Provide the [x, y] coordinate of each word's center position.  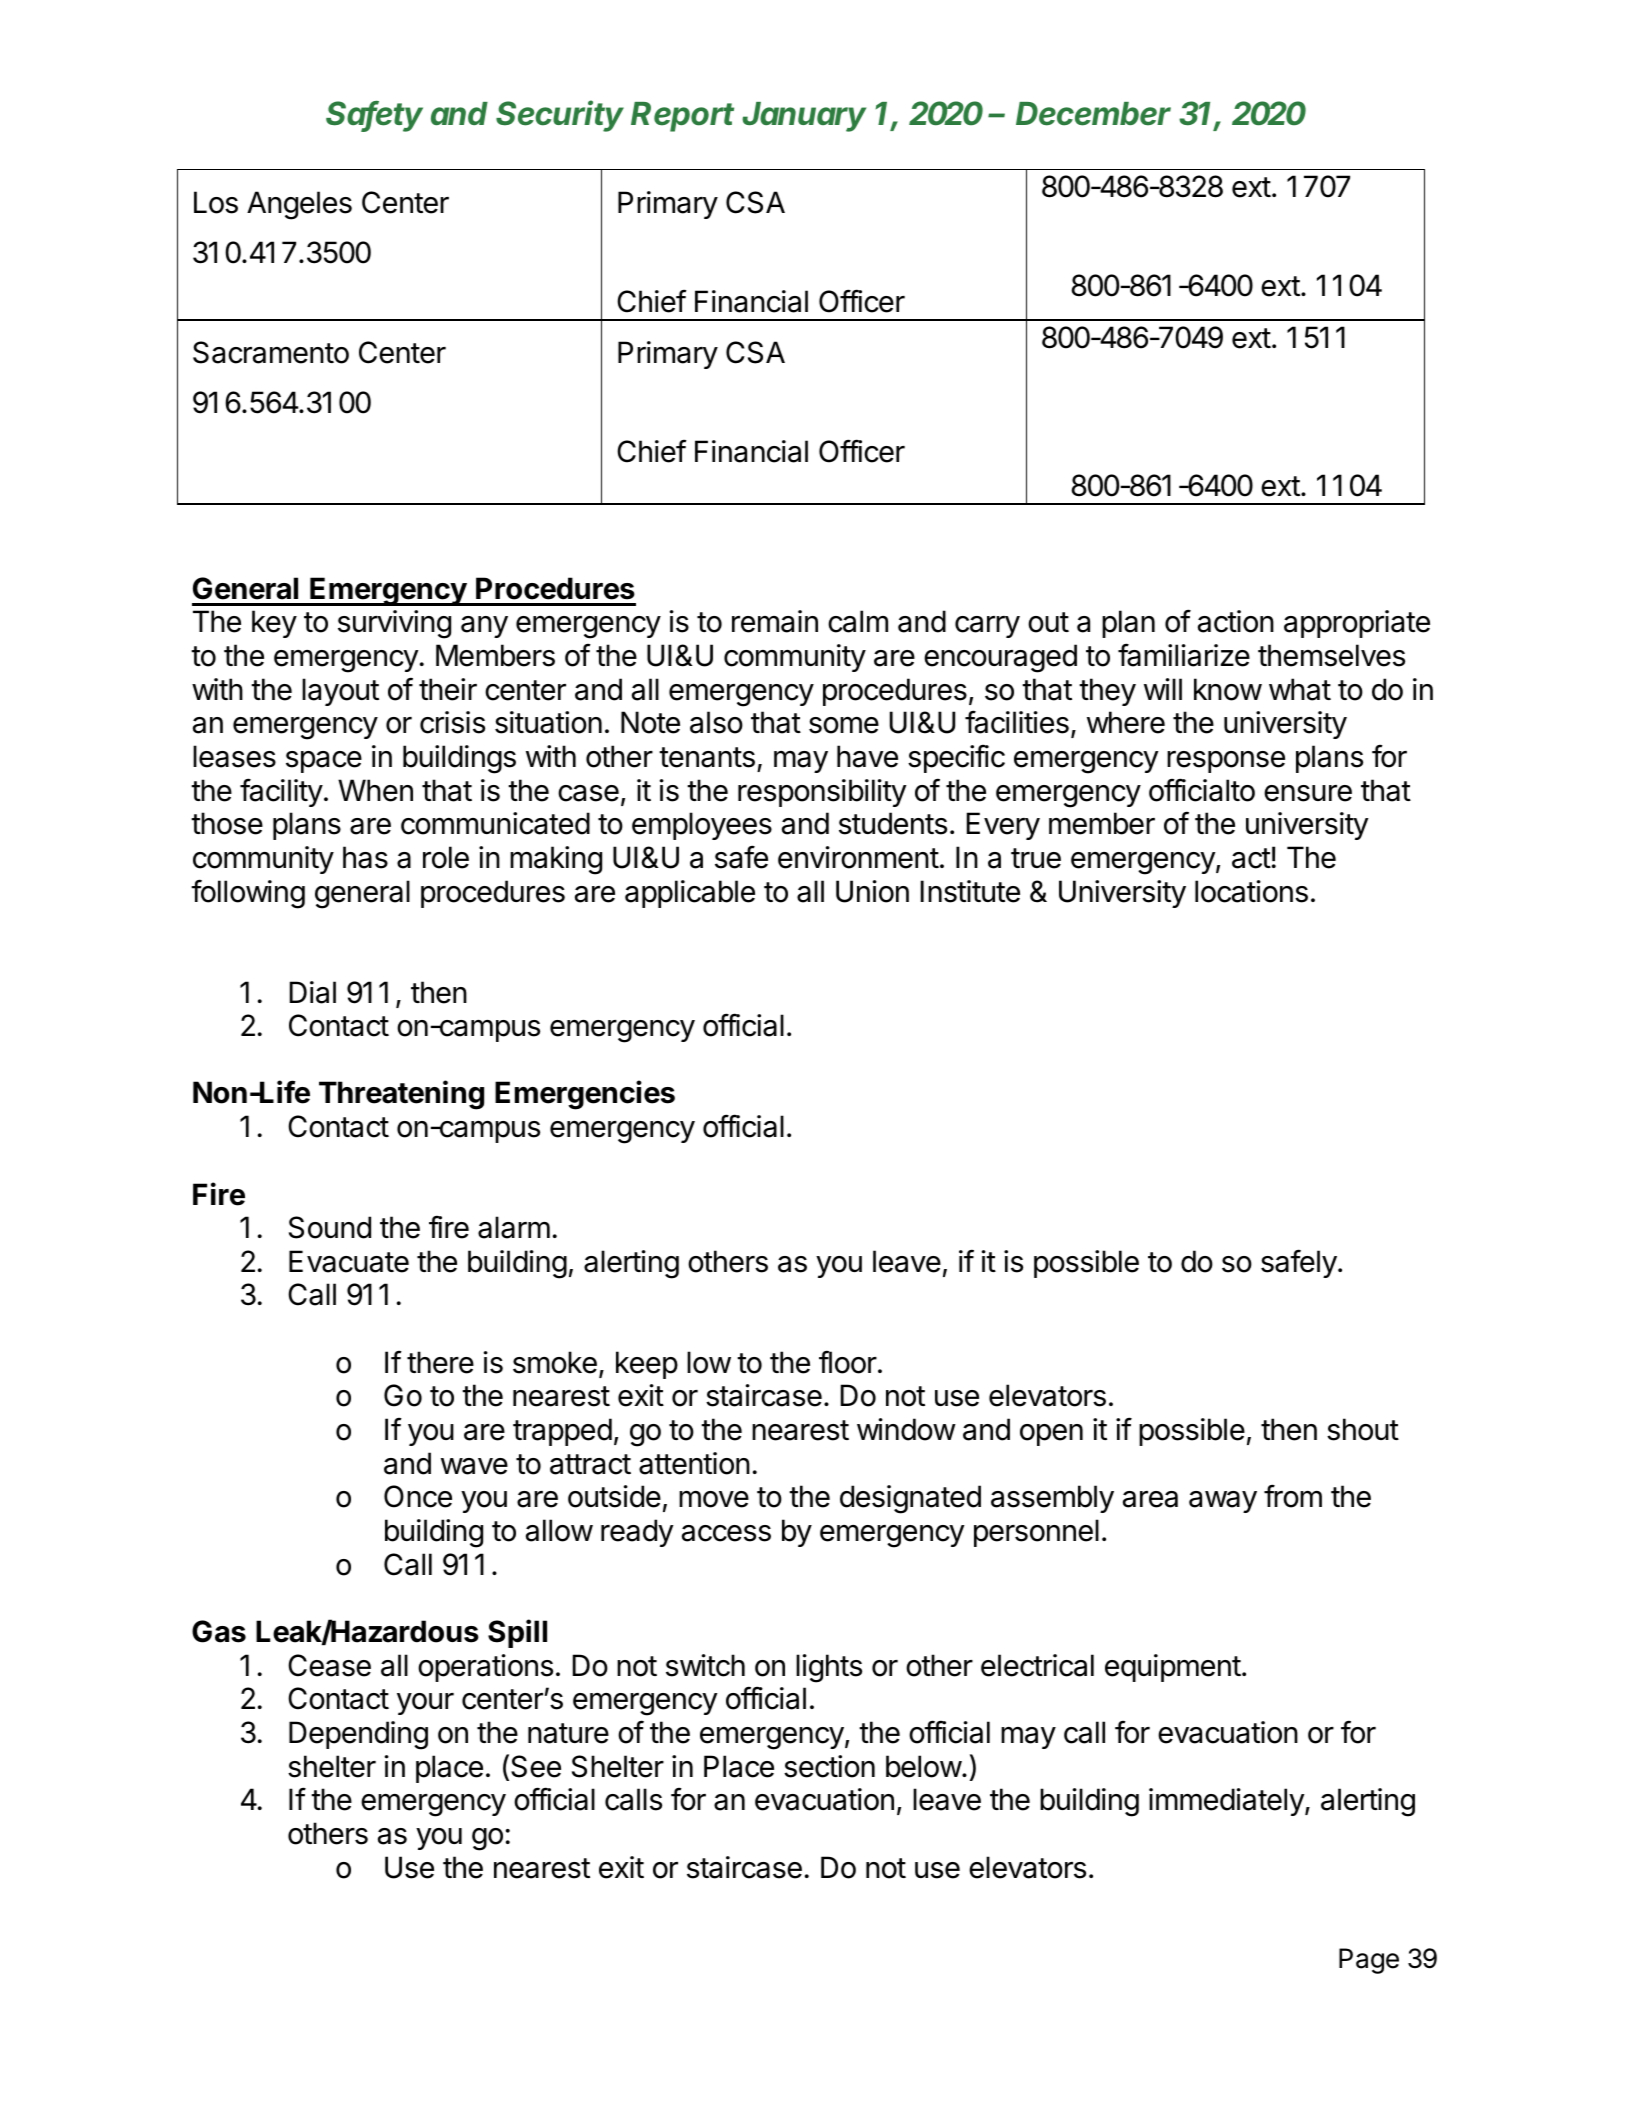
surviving [394, 624]
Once [418, 1496]
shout [1363, 1429]
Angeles [299, 205]
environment [858, 857]
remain [775, 621]
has [365, 857]
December [1093, 114]
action [1236, 621]
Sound [330, 1227]
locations [1251, 891]
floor [848, 1362]
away [1223, 1502]
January [804, 117]
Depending [358, 1735]
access [726, 1533]
